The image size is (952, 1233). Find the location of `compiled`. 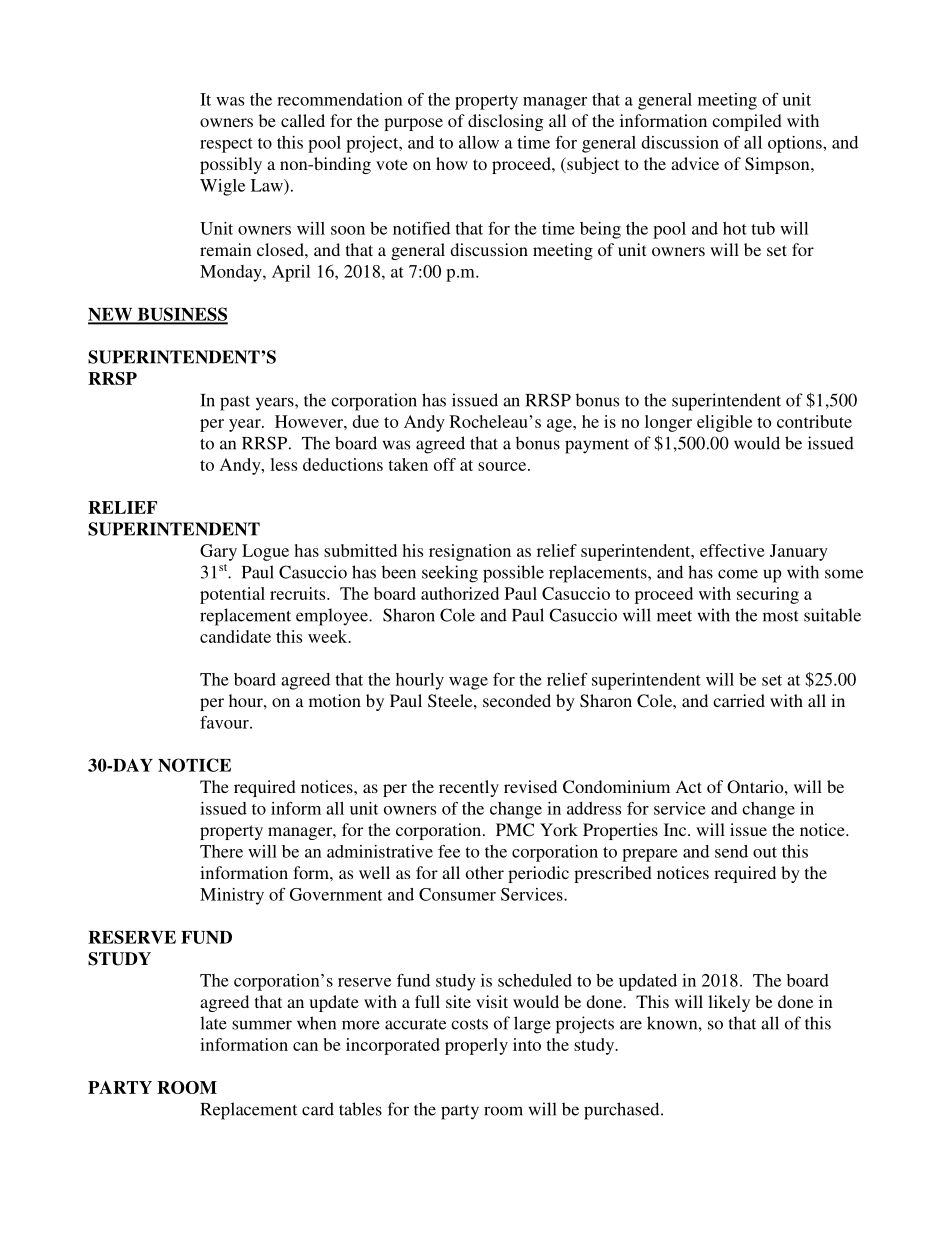

compiled is located at coordinates (747, 122).
